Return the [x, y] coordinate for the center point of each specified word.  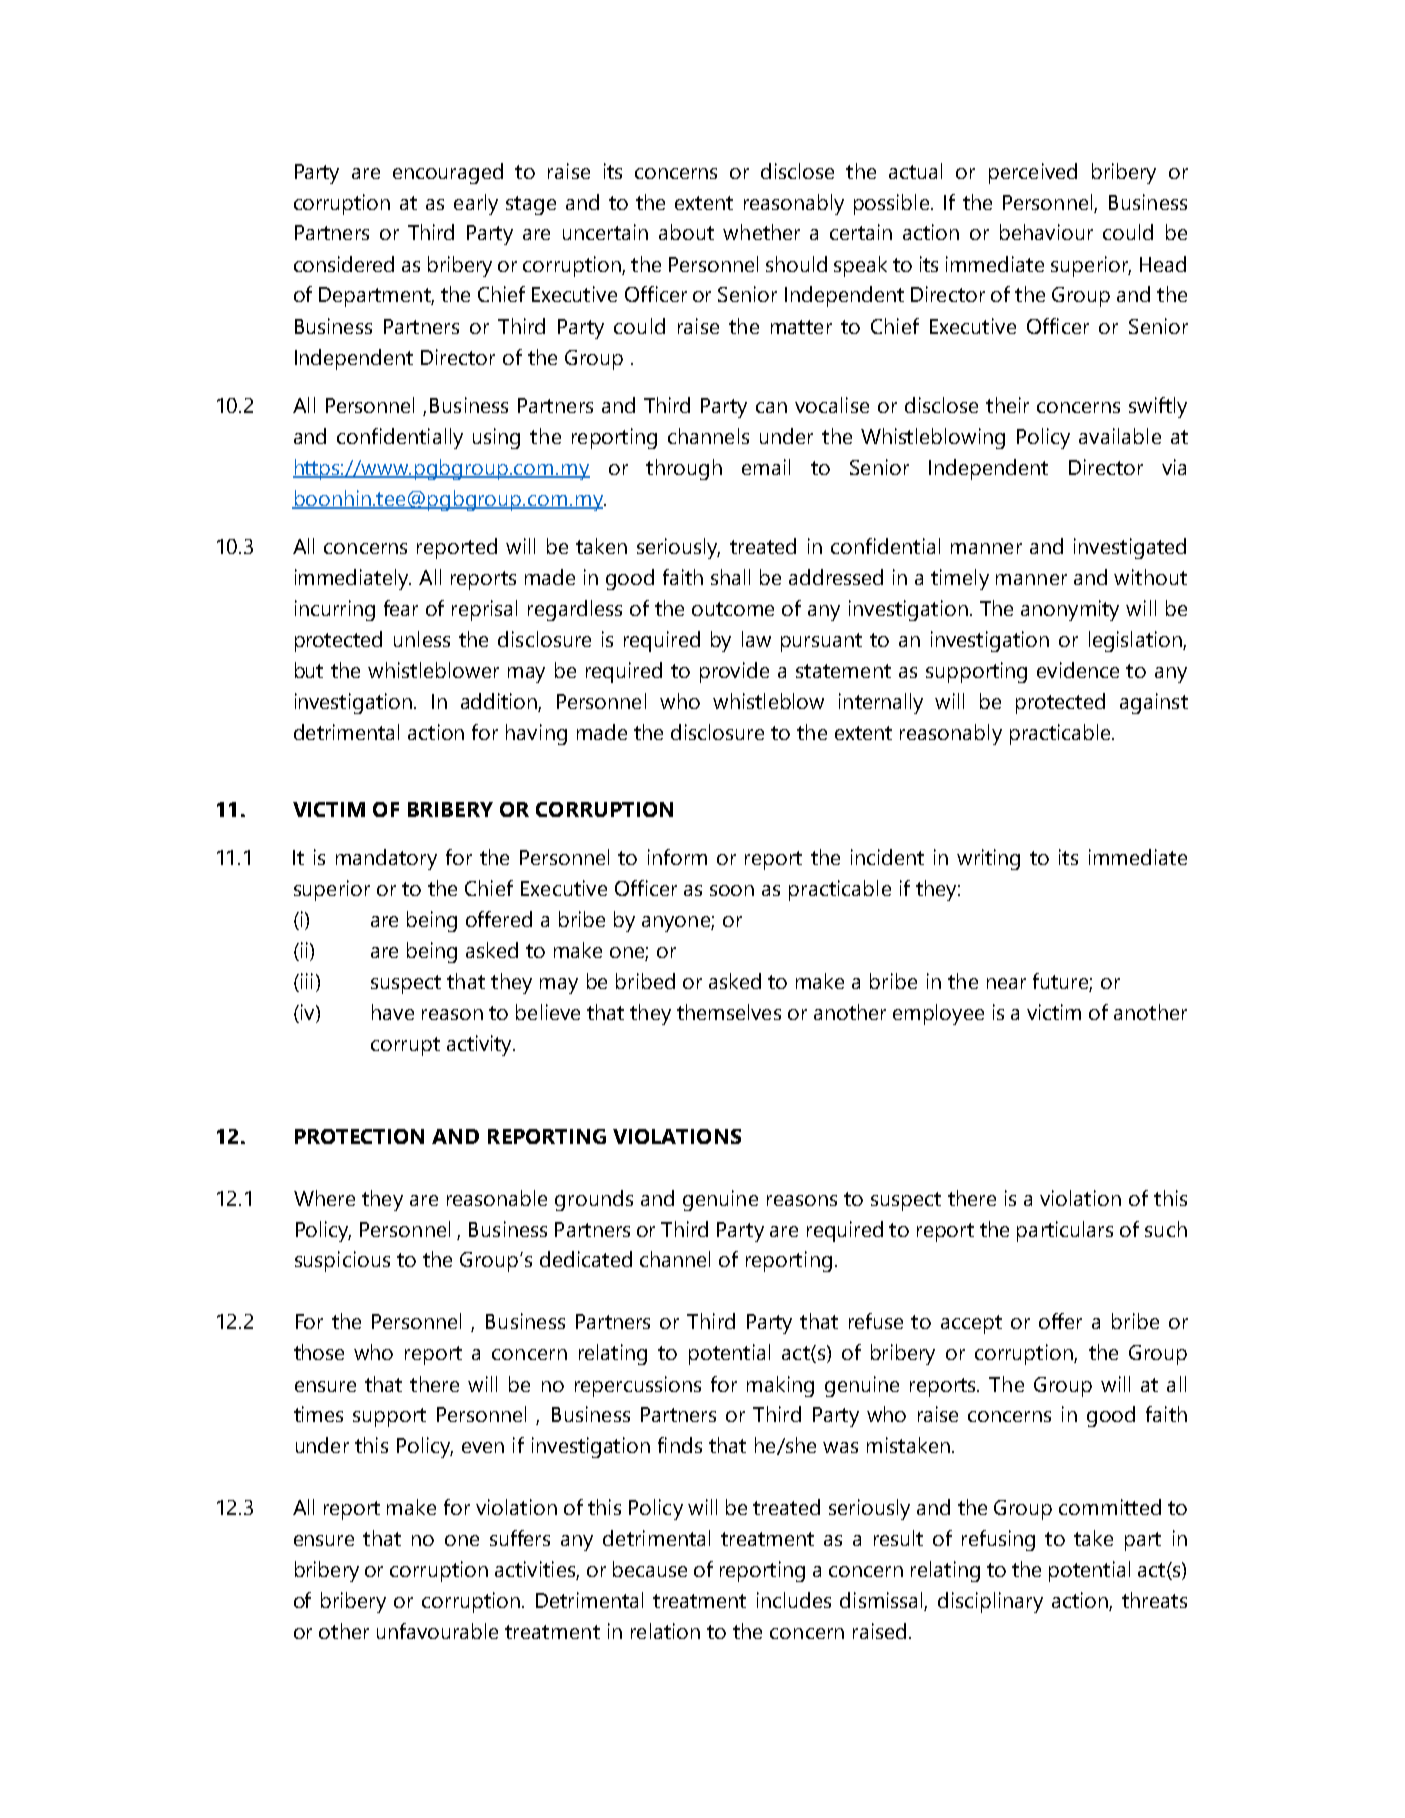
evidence [1078, 670]
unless [422, 639]
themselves [729, 1012]
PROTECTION [359, 1136]
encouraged [448, 173]
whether [761, 232]
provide [734, 672]
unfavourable [437, 1631]
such [1166, 1229]
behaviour [1046, 232]
